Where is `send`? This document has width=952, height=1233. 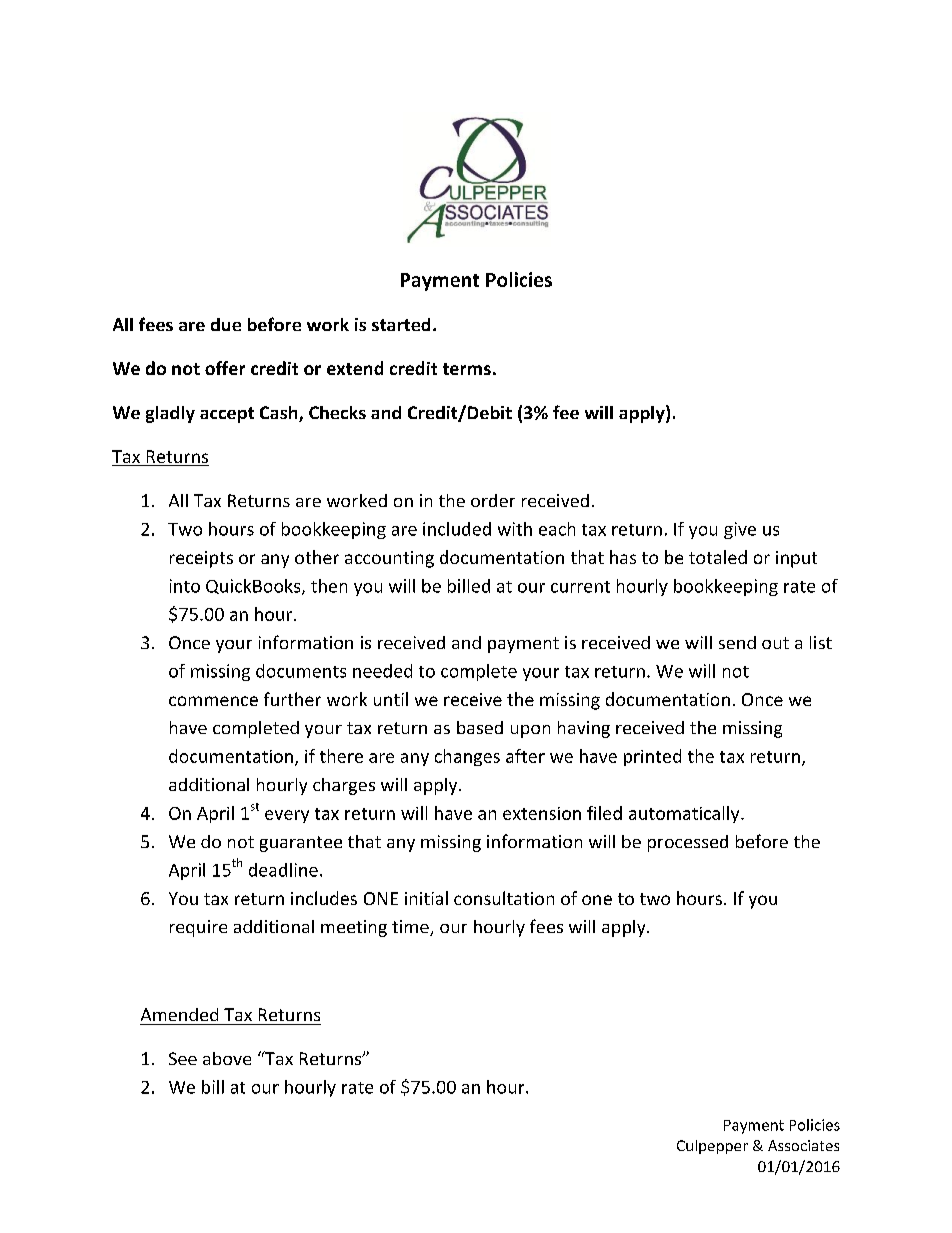
send is located at coordinates (737, 642).
